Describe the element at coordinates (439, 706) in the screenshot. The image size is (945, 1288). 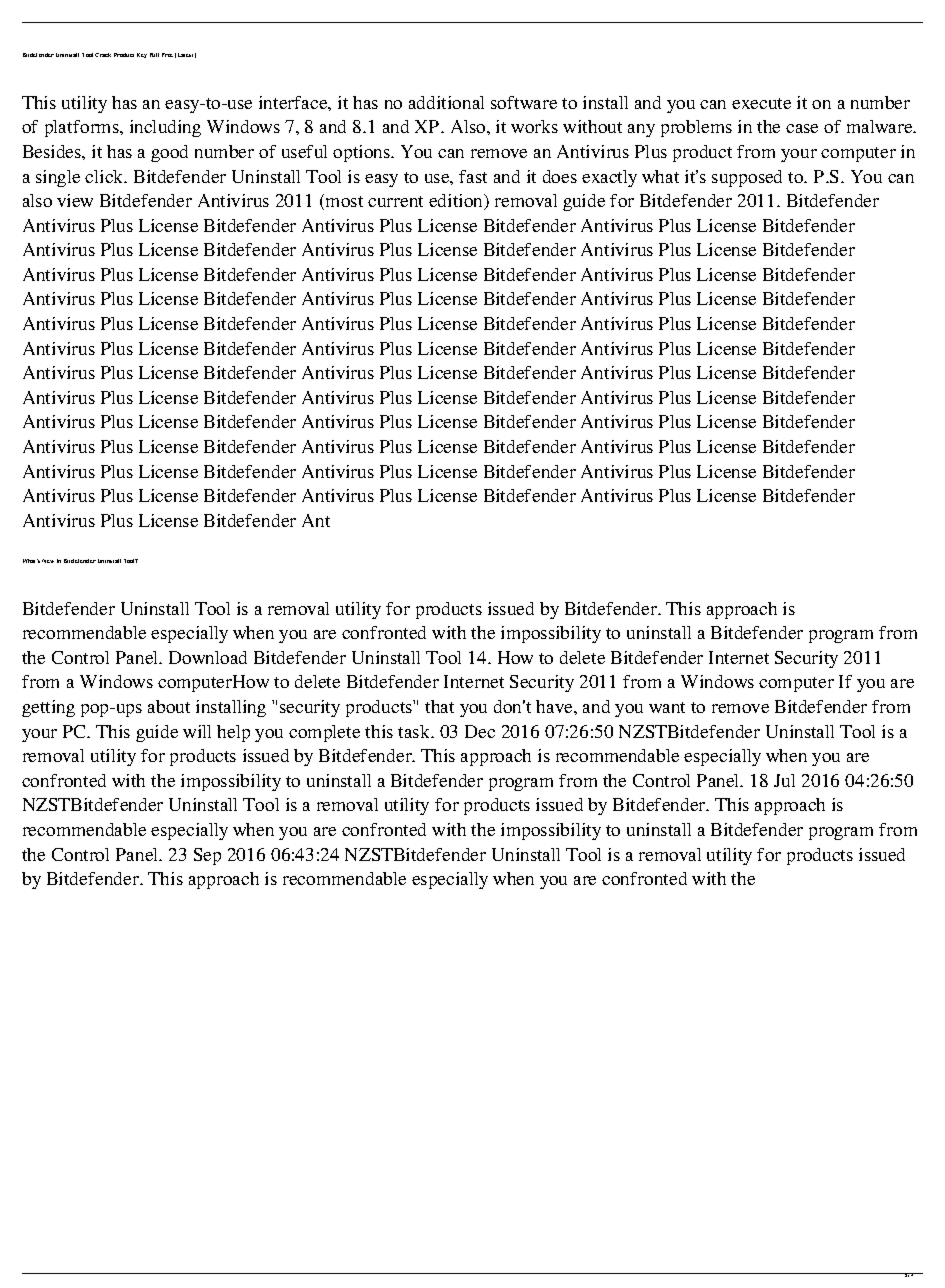
I see `that` at that location.
